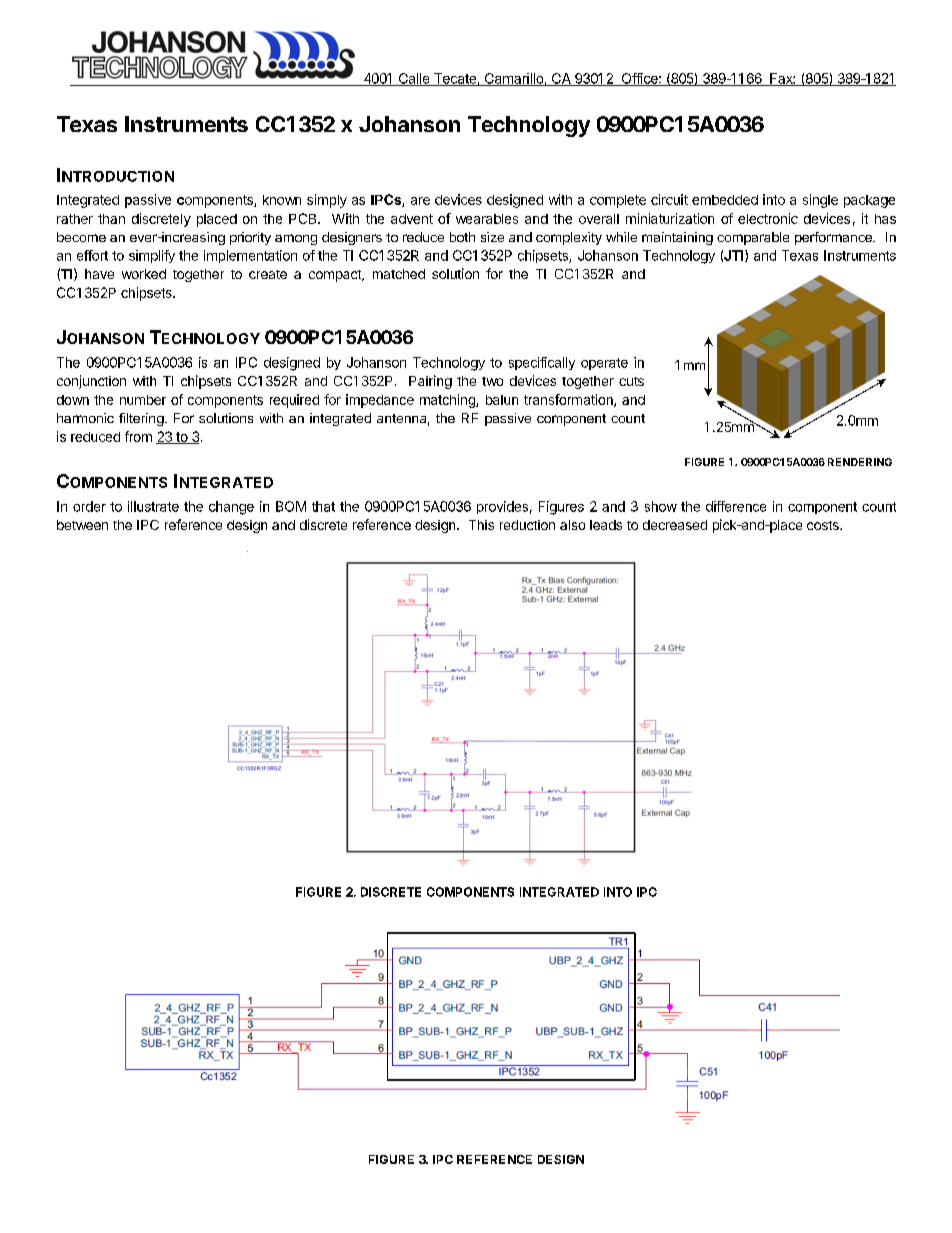  I want to click on filtering, so click(141, 419).
